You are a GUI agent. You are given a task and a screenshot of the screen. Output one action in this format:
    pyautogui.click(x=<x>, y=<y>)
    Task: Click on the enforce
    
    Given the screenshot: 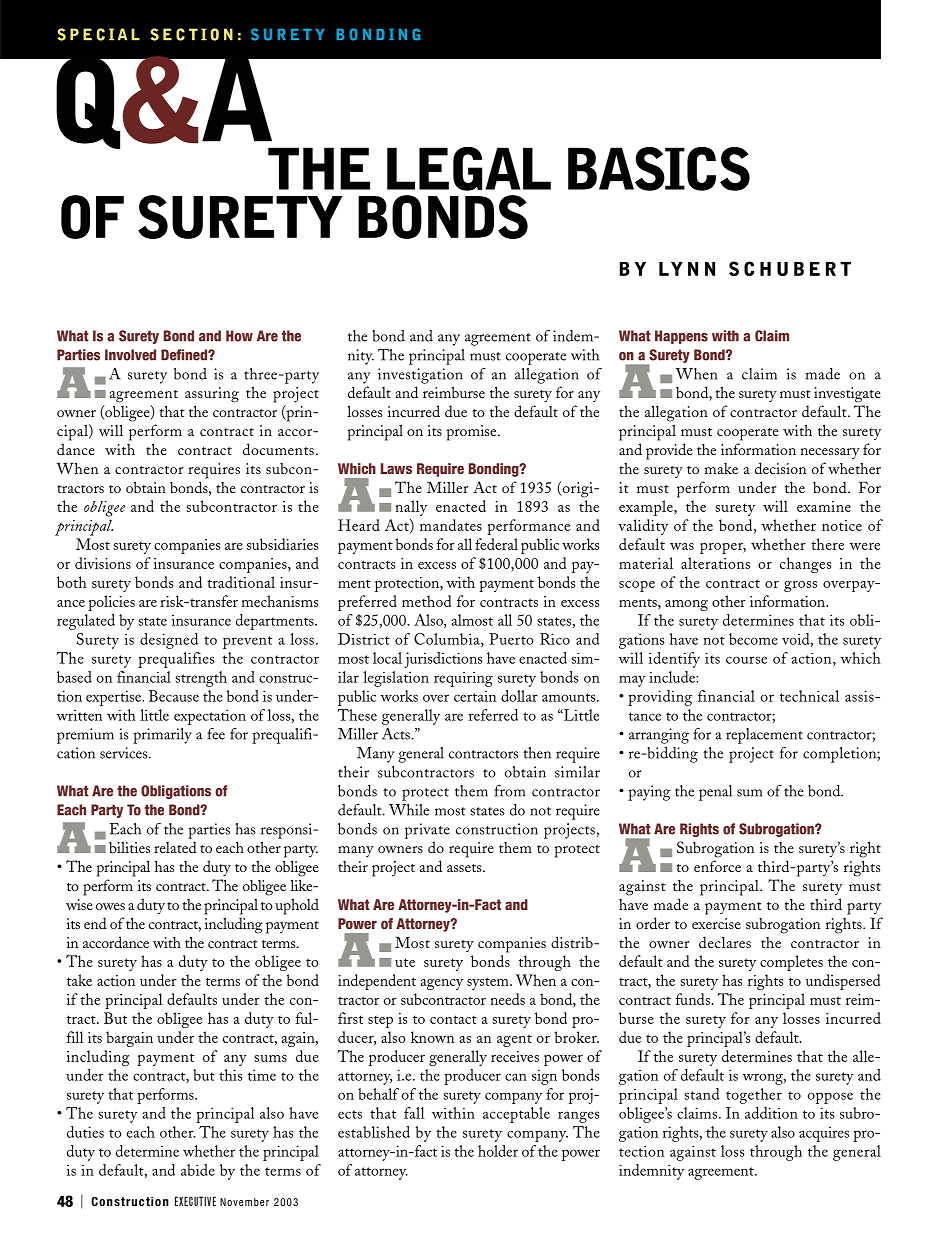 What is the action you would take?
    pyautogui.click(x=717, y=866)
